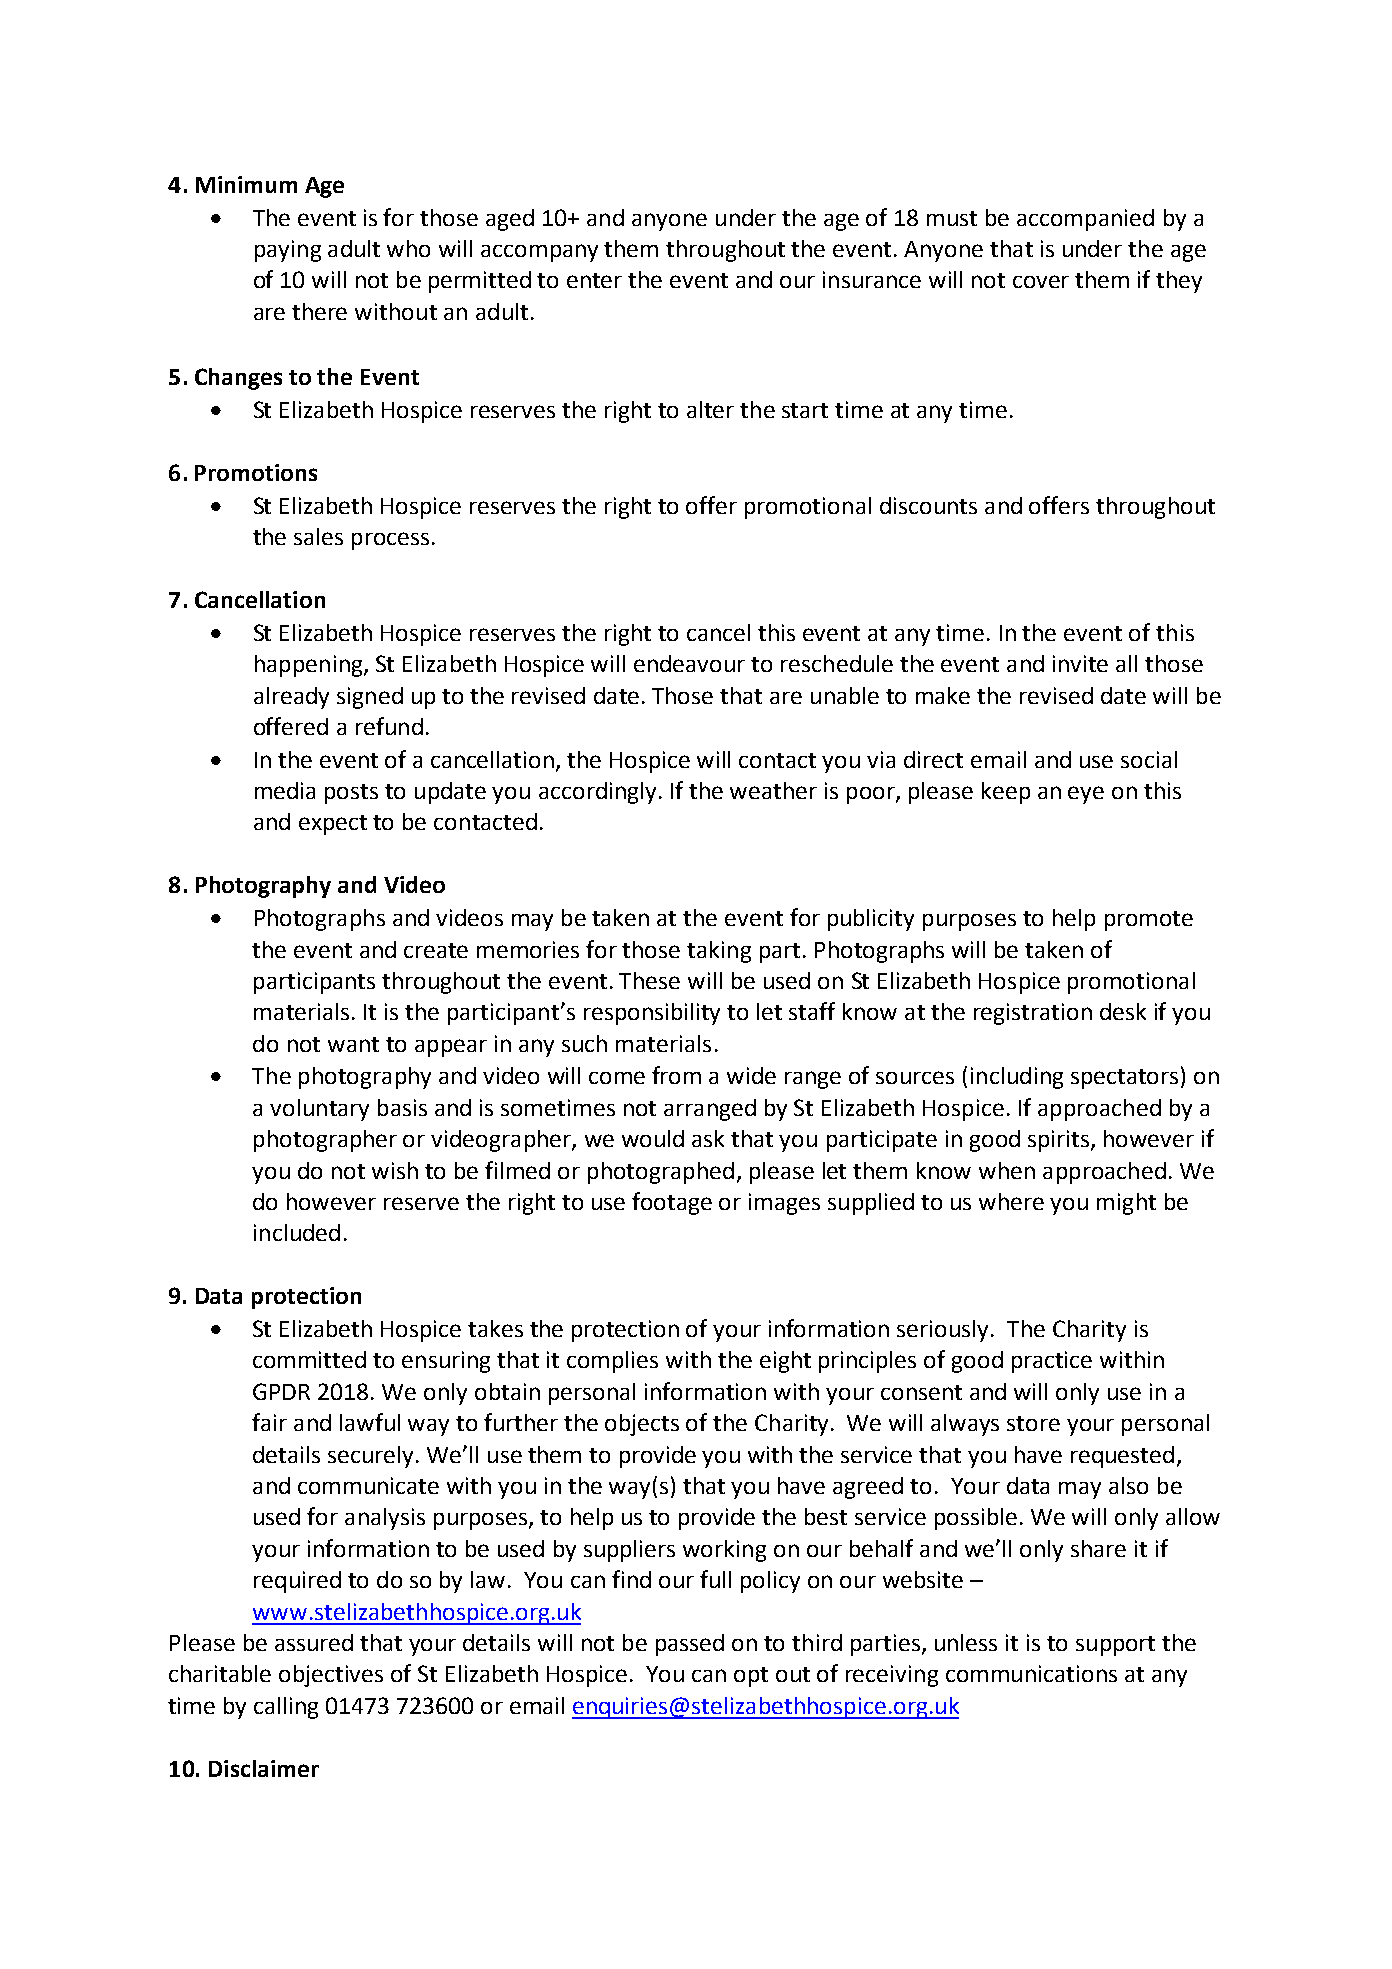 The width and height of the screenshot is (1392, 1969). I want to click on accompanied, so click(1085, 220).
